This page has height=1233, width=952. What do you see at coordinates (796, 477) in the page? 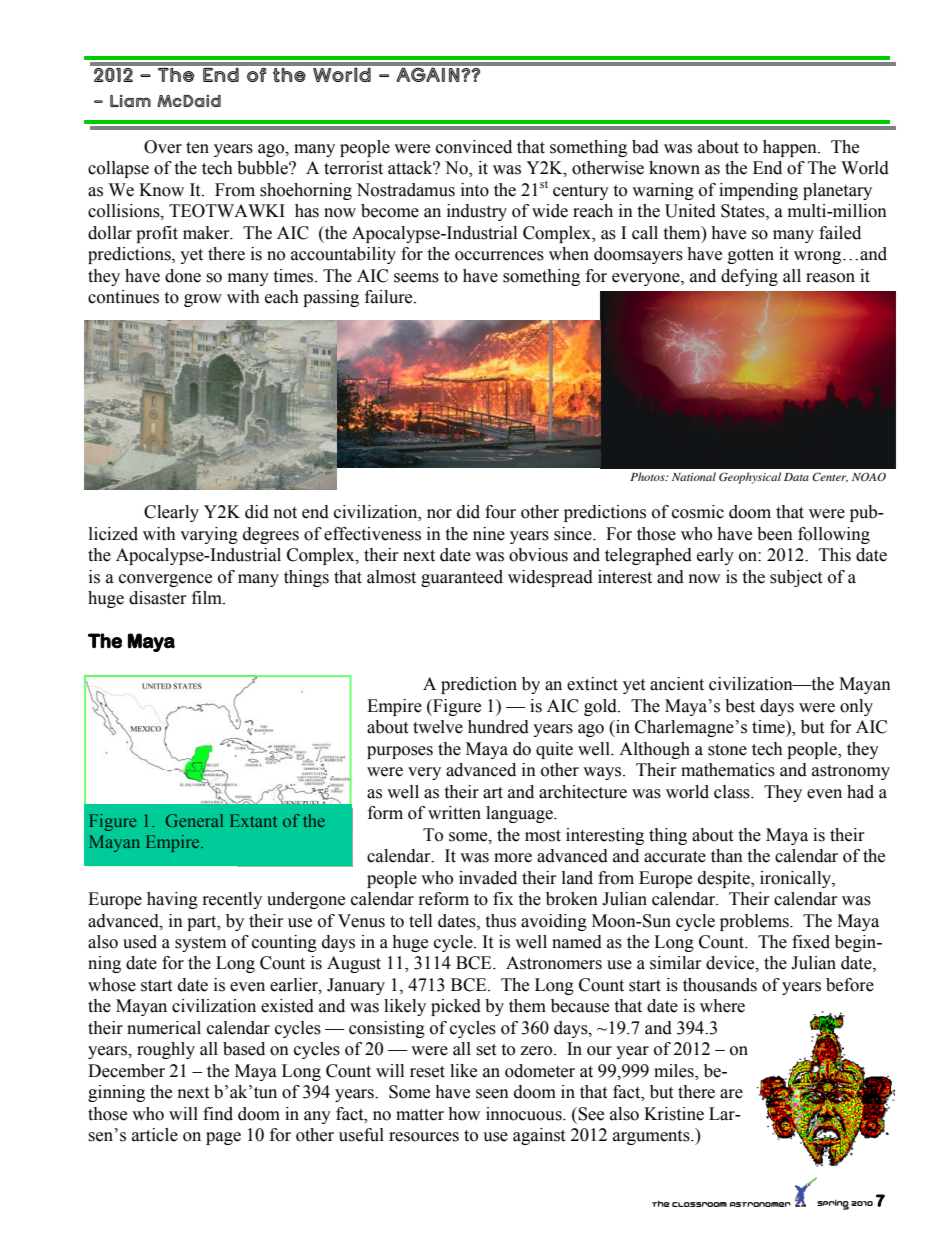
I see `Data` at bounding box center [796, 477].
